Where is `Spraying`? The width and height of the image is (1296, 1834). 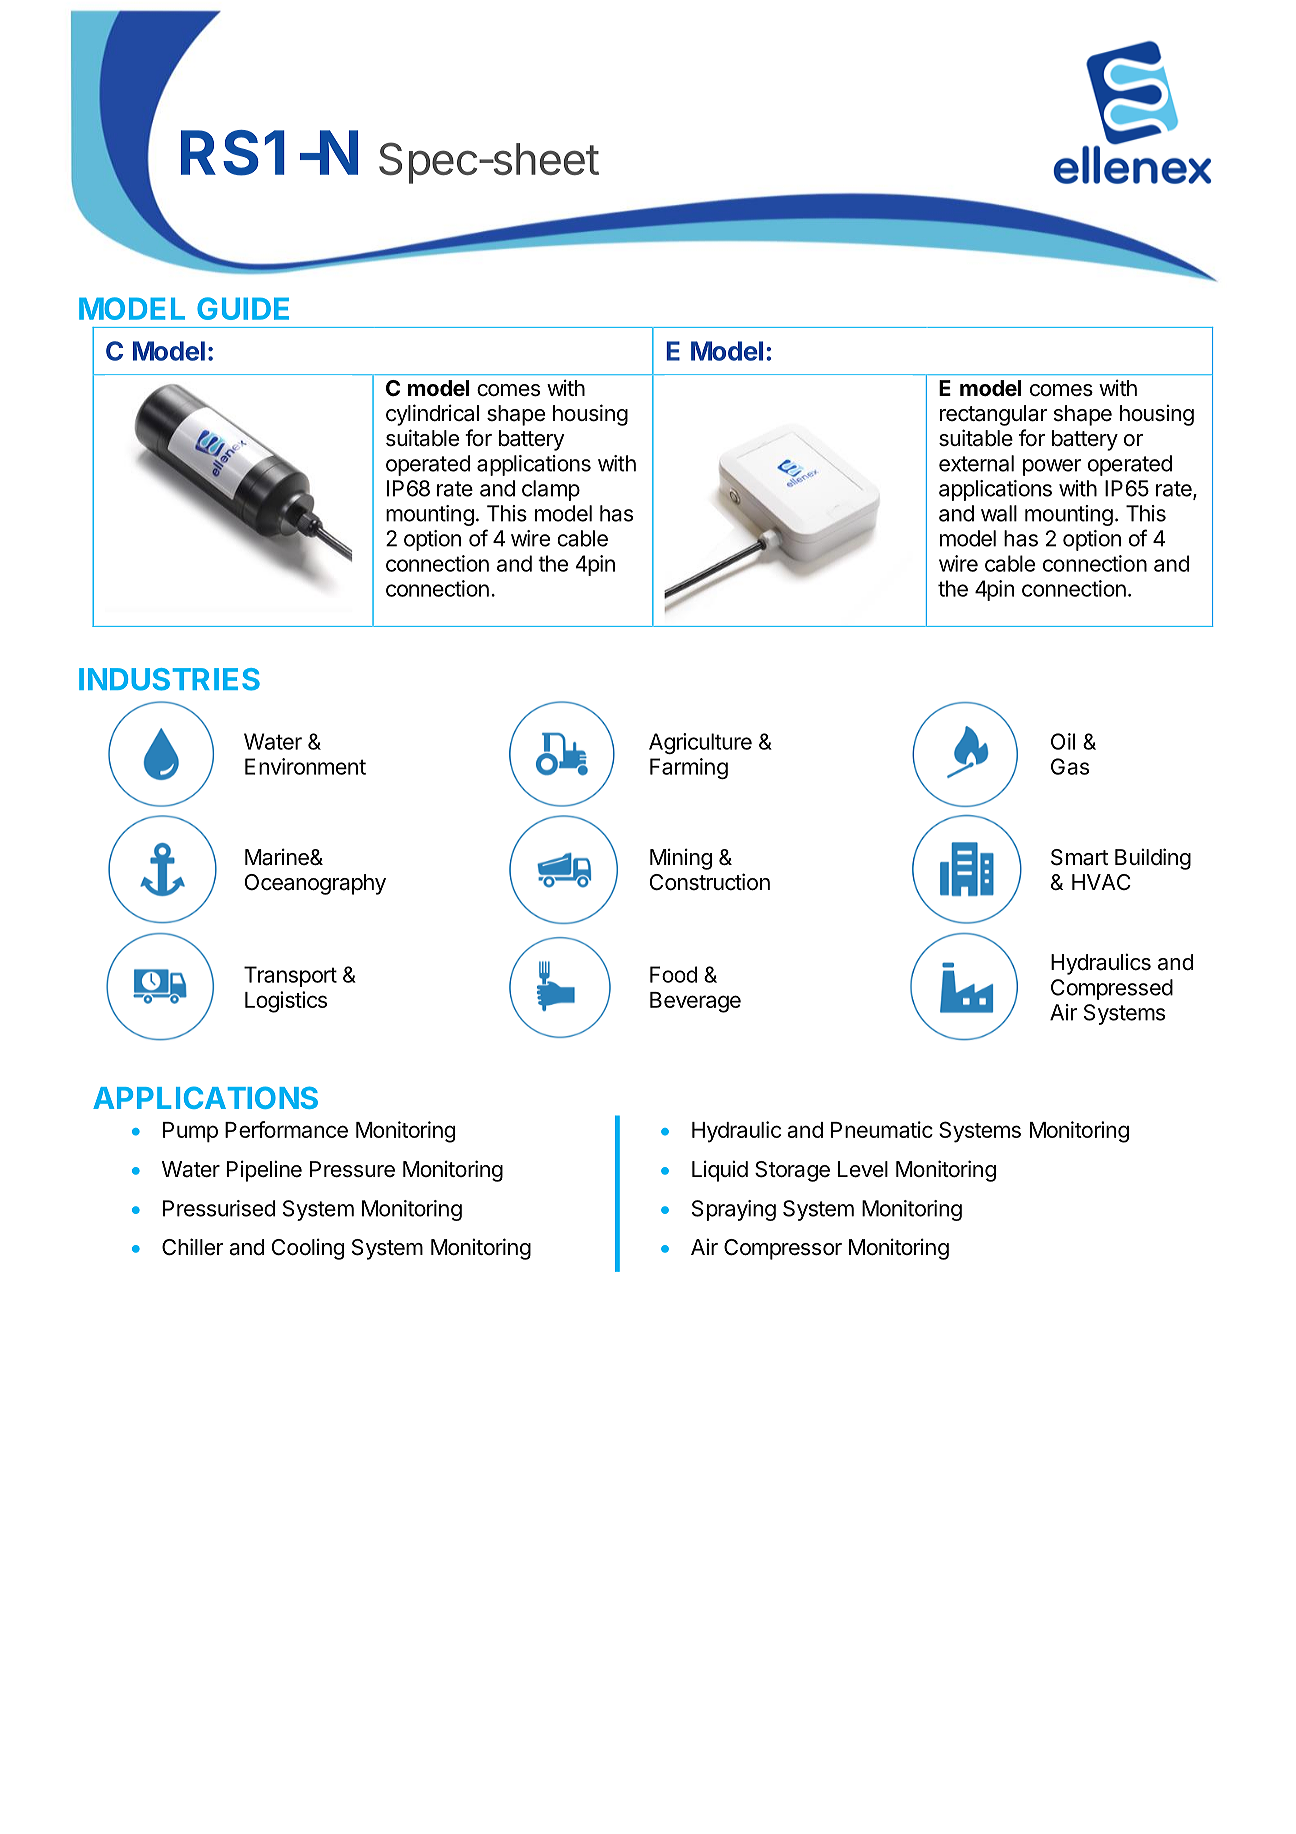
Spraying is located at coordinates (734, 1210).
